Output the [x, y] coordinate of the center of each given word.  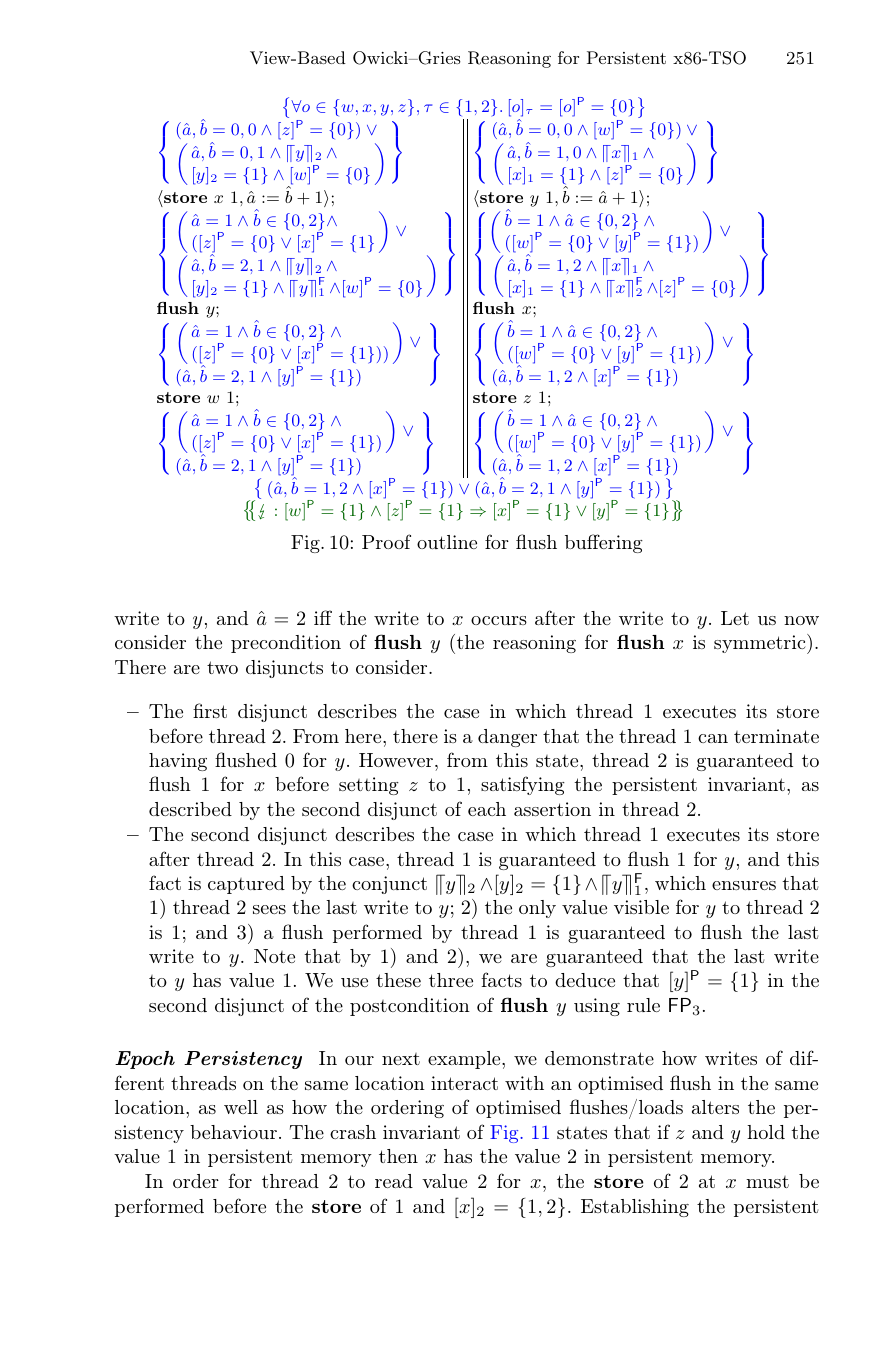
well [241, 1107]
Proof [386, 541]
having [178, 762]
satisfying [523, 785]
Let [735, 618]
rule [643, 1005]
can [713, 738]
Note [274, 956]
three [451, 980]
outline [447, 542]
